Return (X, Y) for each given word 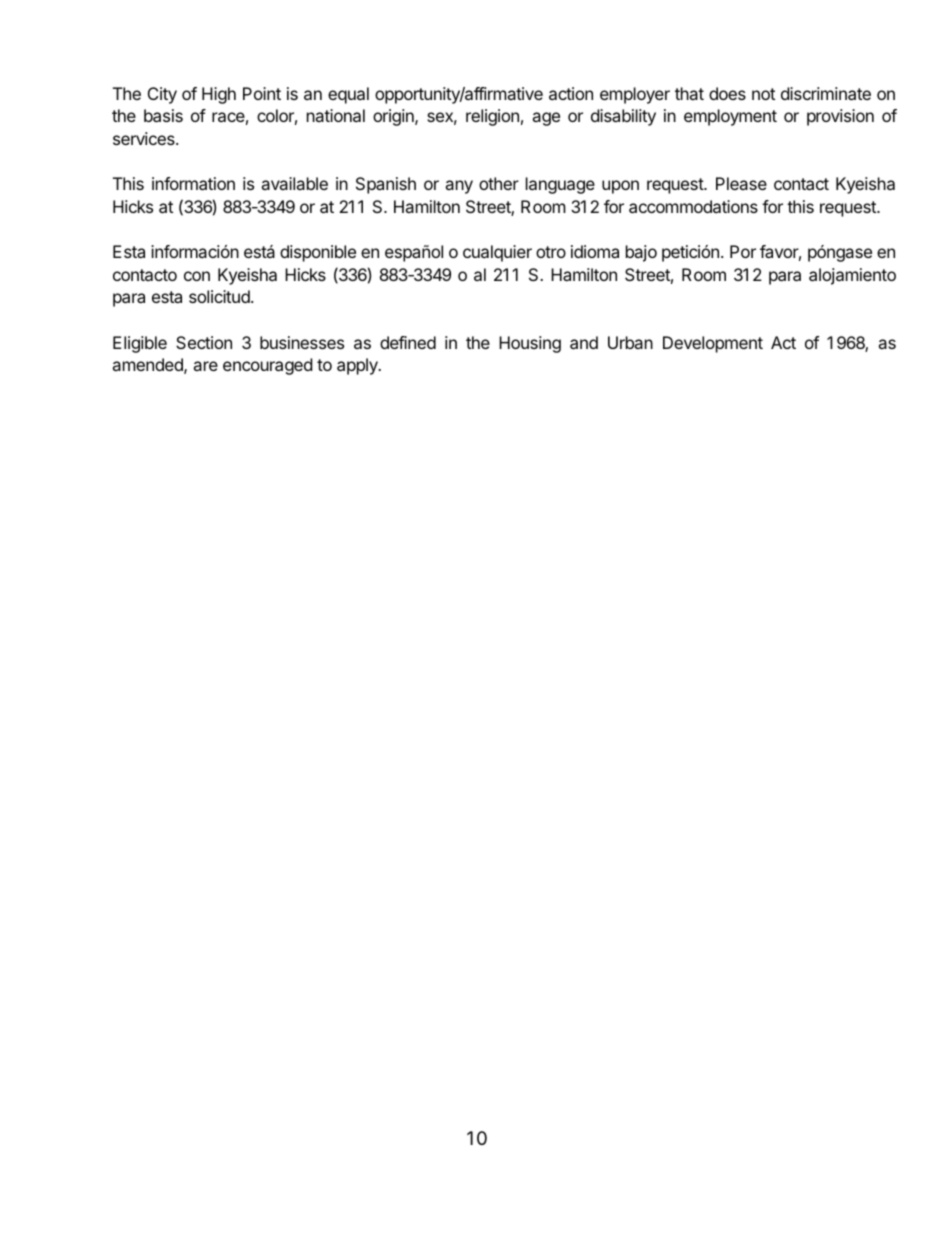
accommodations (693, 206)
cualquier (497, 253)
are (205, 366)
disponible (318, 253)
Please (741, 183)
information (193, 183)
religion (492, 117)
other (499, 183)
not (763, 94)
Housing (530, 344)
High (219, 95)
